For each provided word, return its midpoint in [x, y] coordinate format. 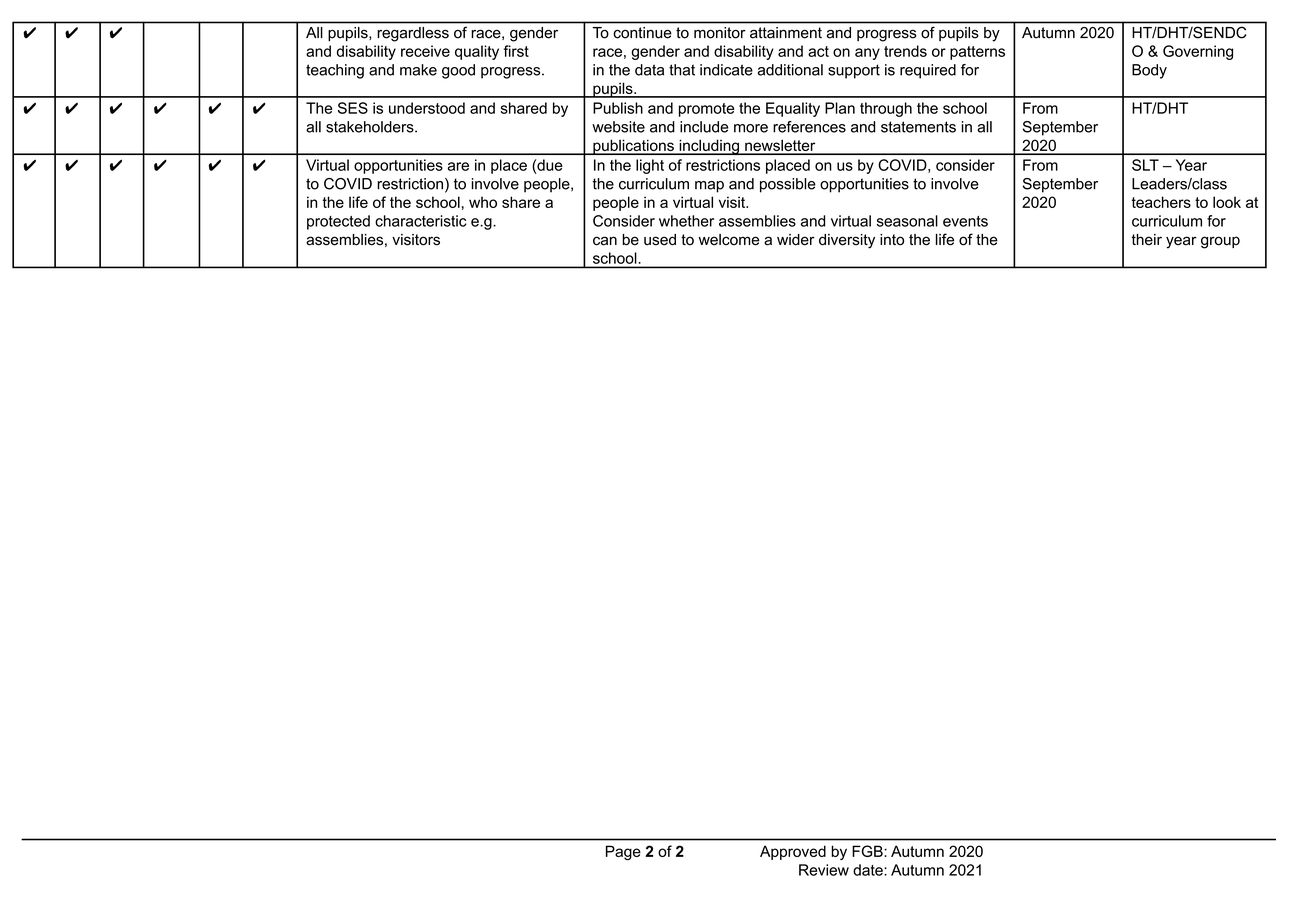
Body [1149, 71]
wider [796, 240]
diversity [847, 241]
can [605, 241]
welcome [729, 240]
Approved [793, 852]
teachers [1161, 202]
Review [824, 870]
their [1146, 240]
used [660, 240]
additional [790, 70]
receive [425, 51]
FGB [868, 851]
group [1220, 242]
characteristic [420, 221]
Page [623, 852]
